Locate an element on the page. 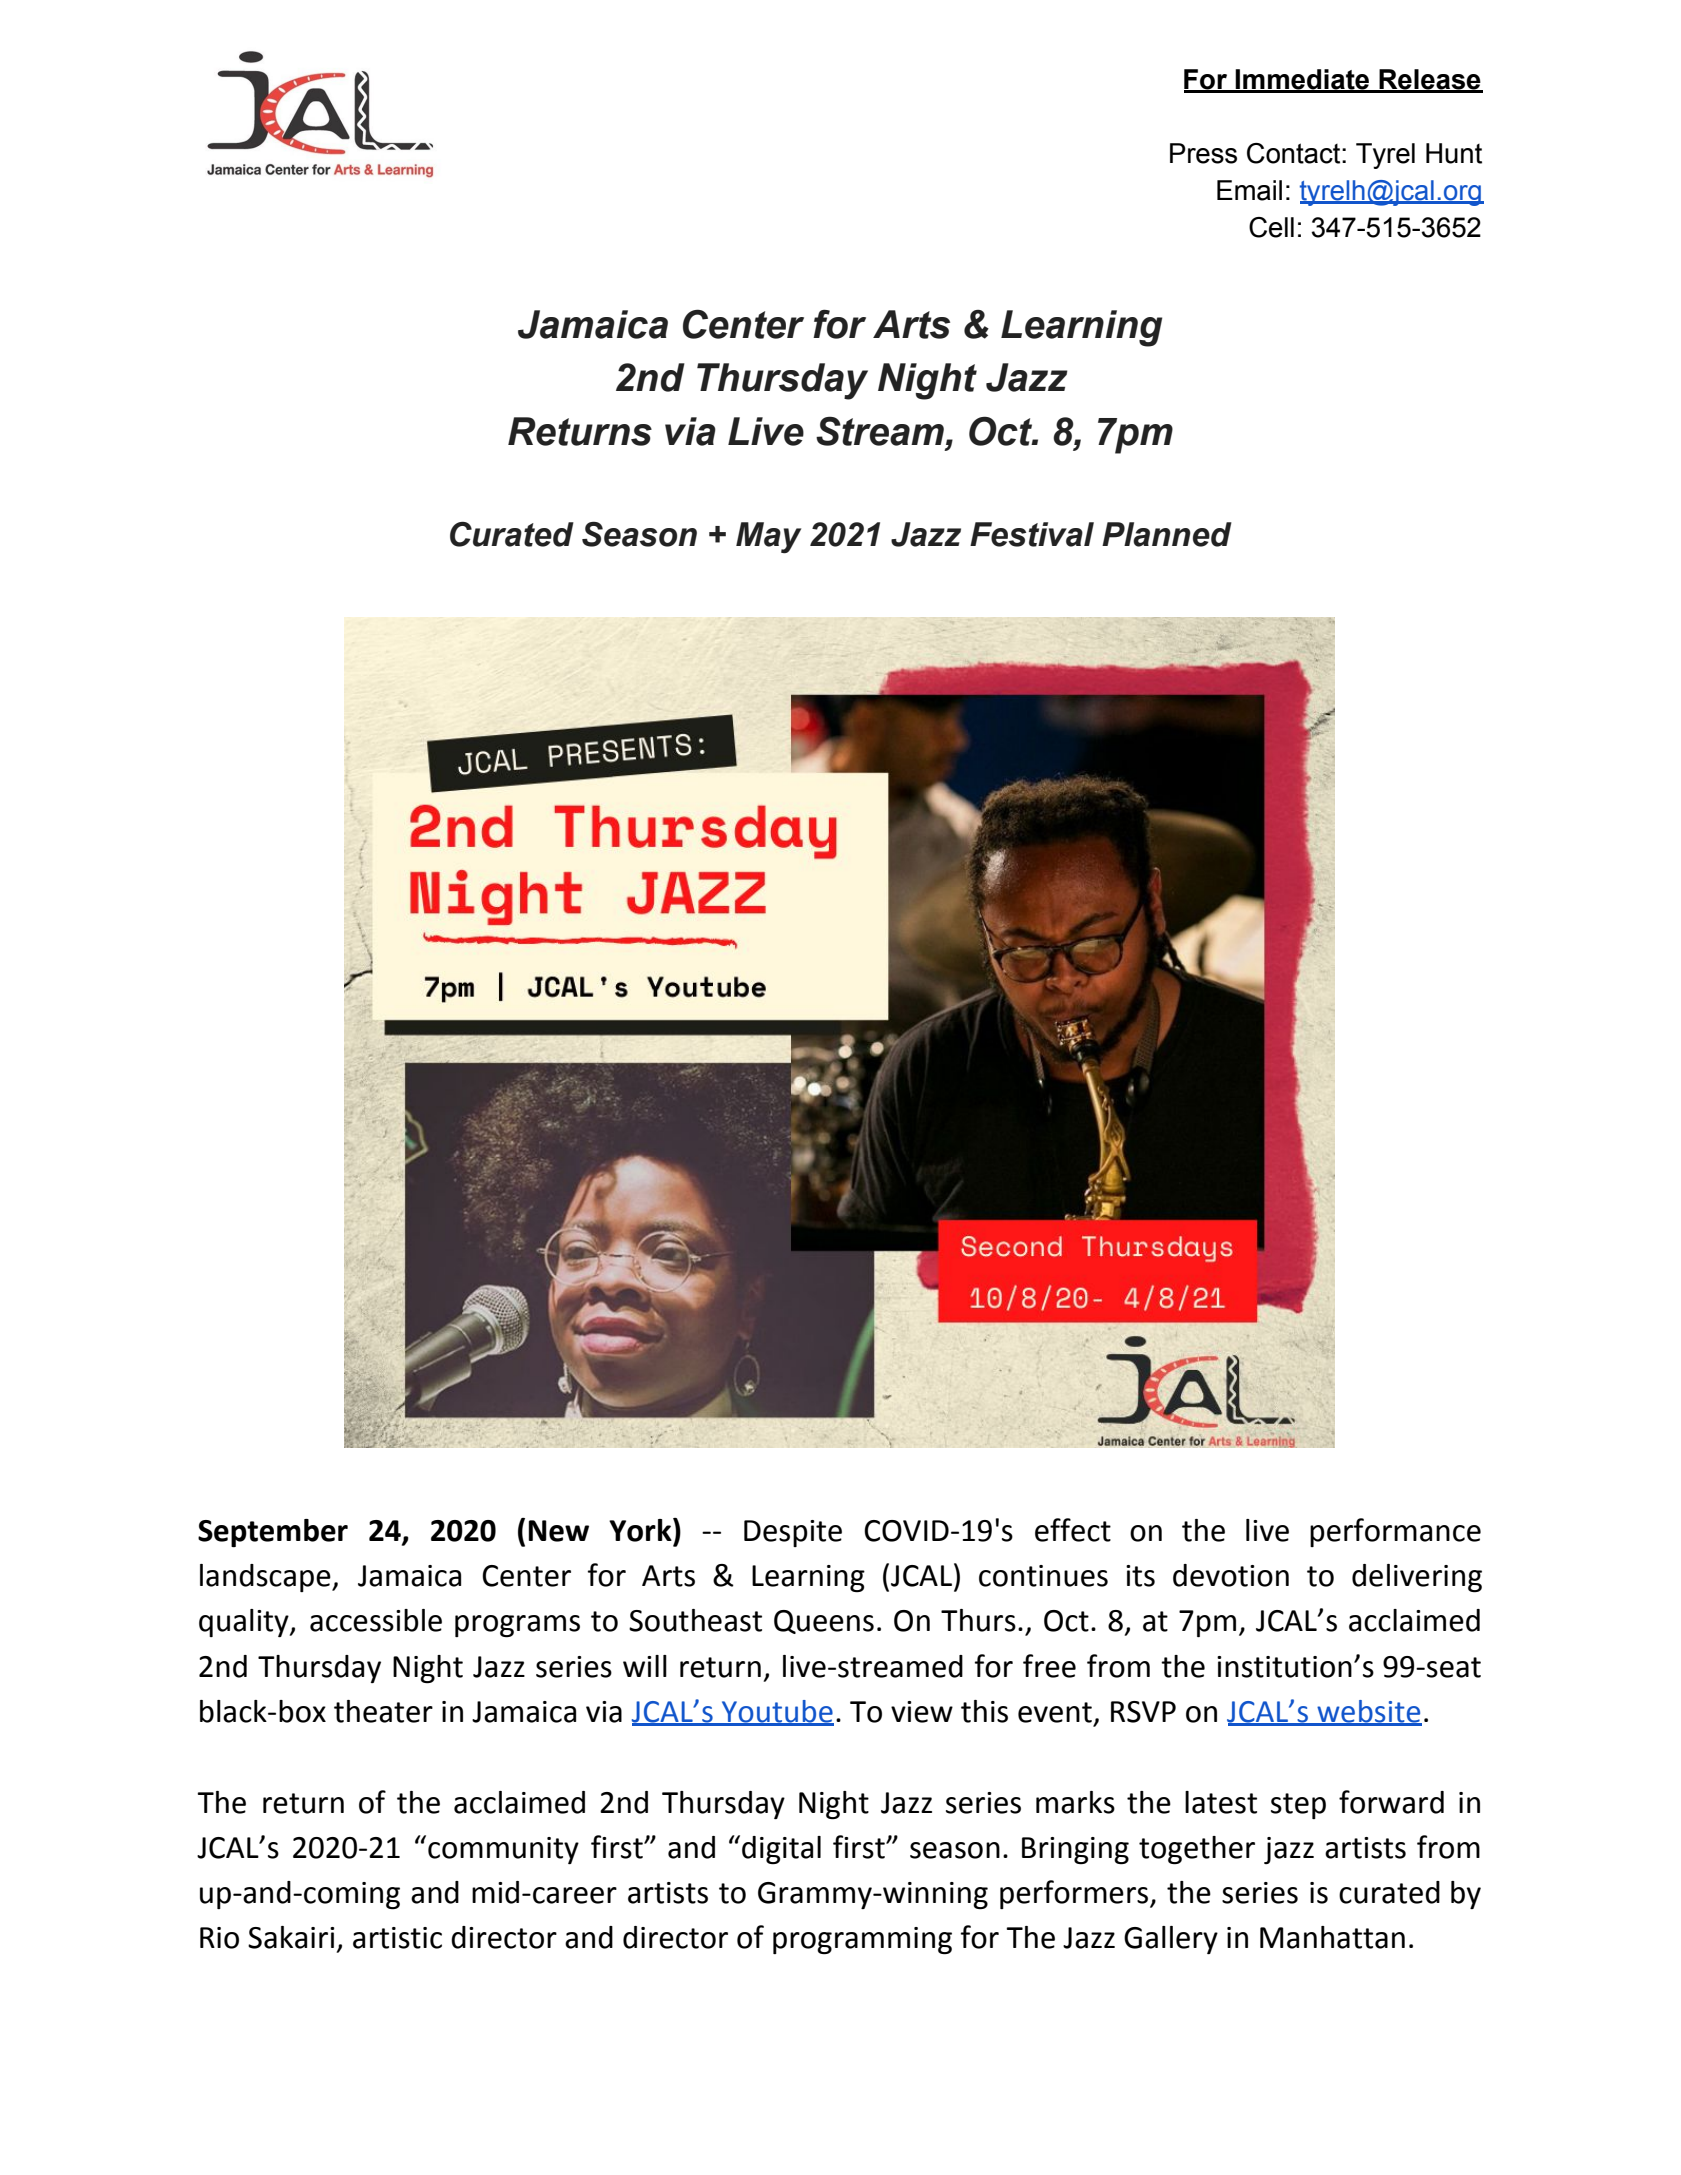  artistic is located at coordinates (397, 1938).
